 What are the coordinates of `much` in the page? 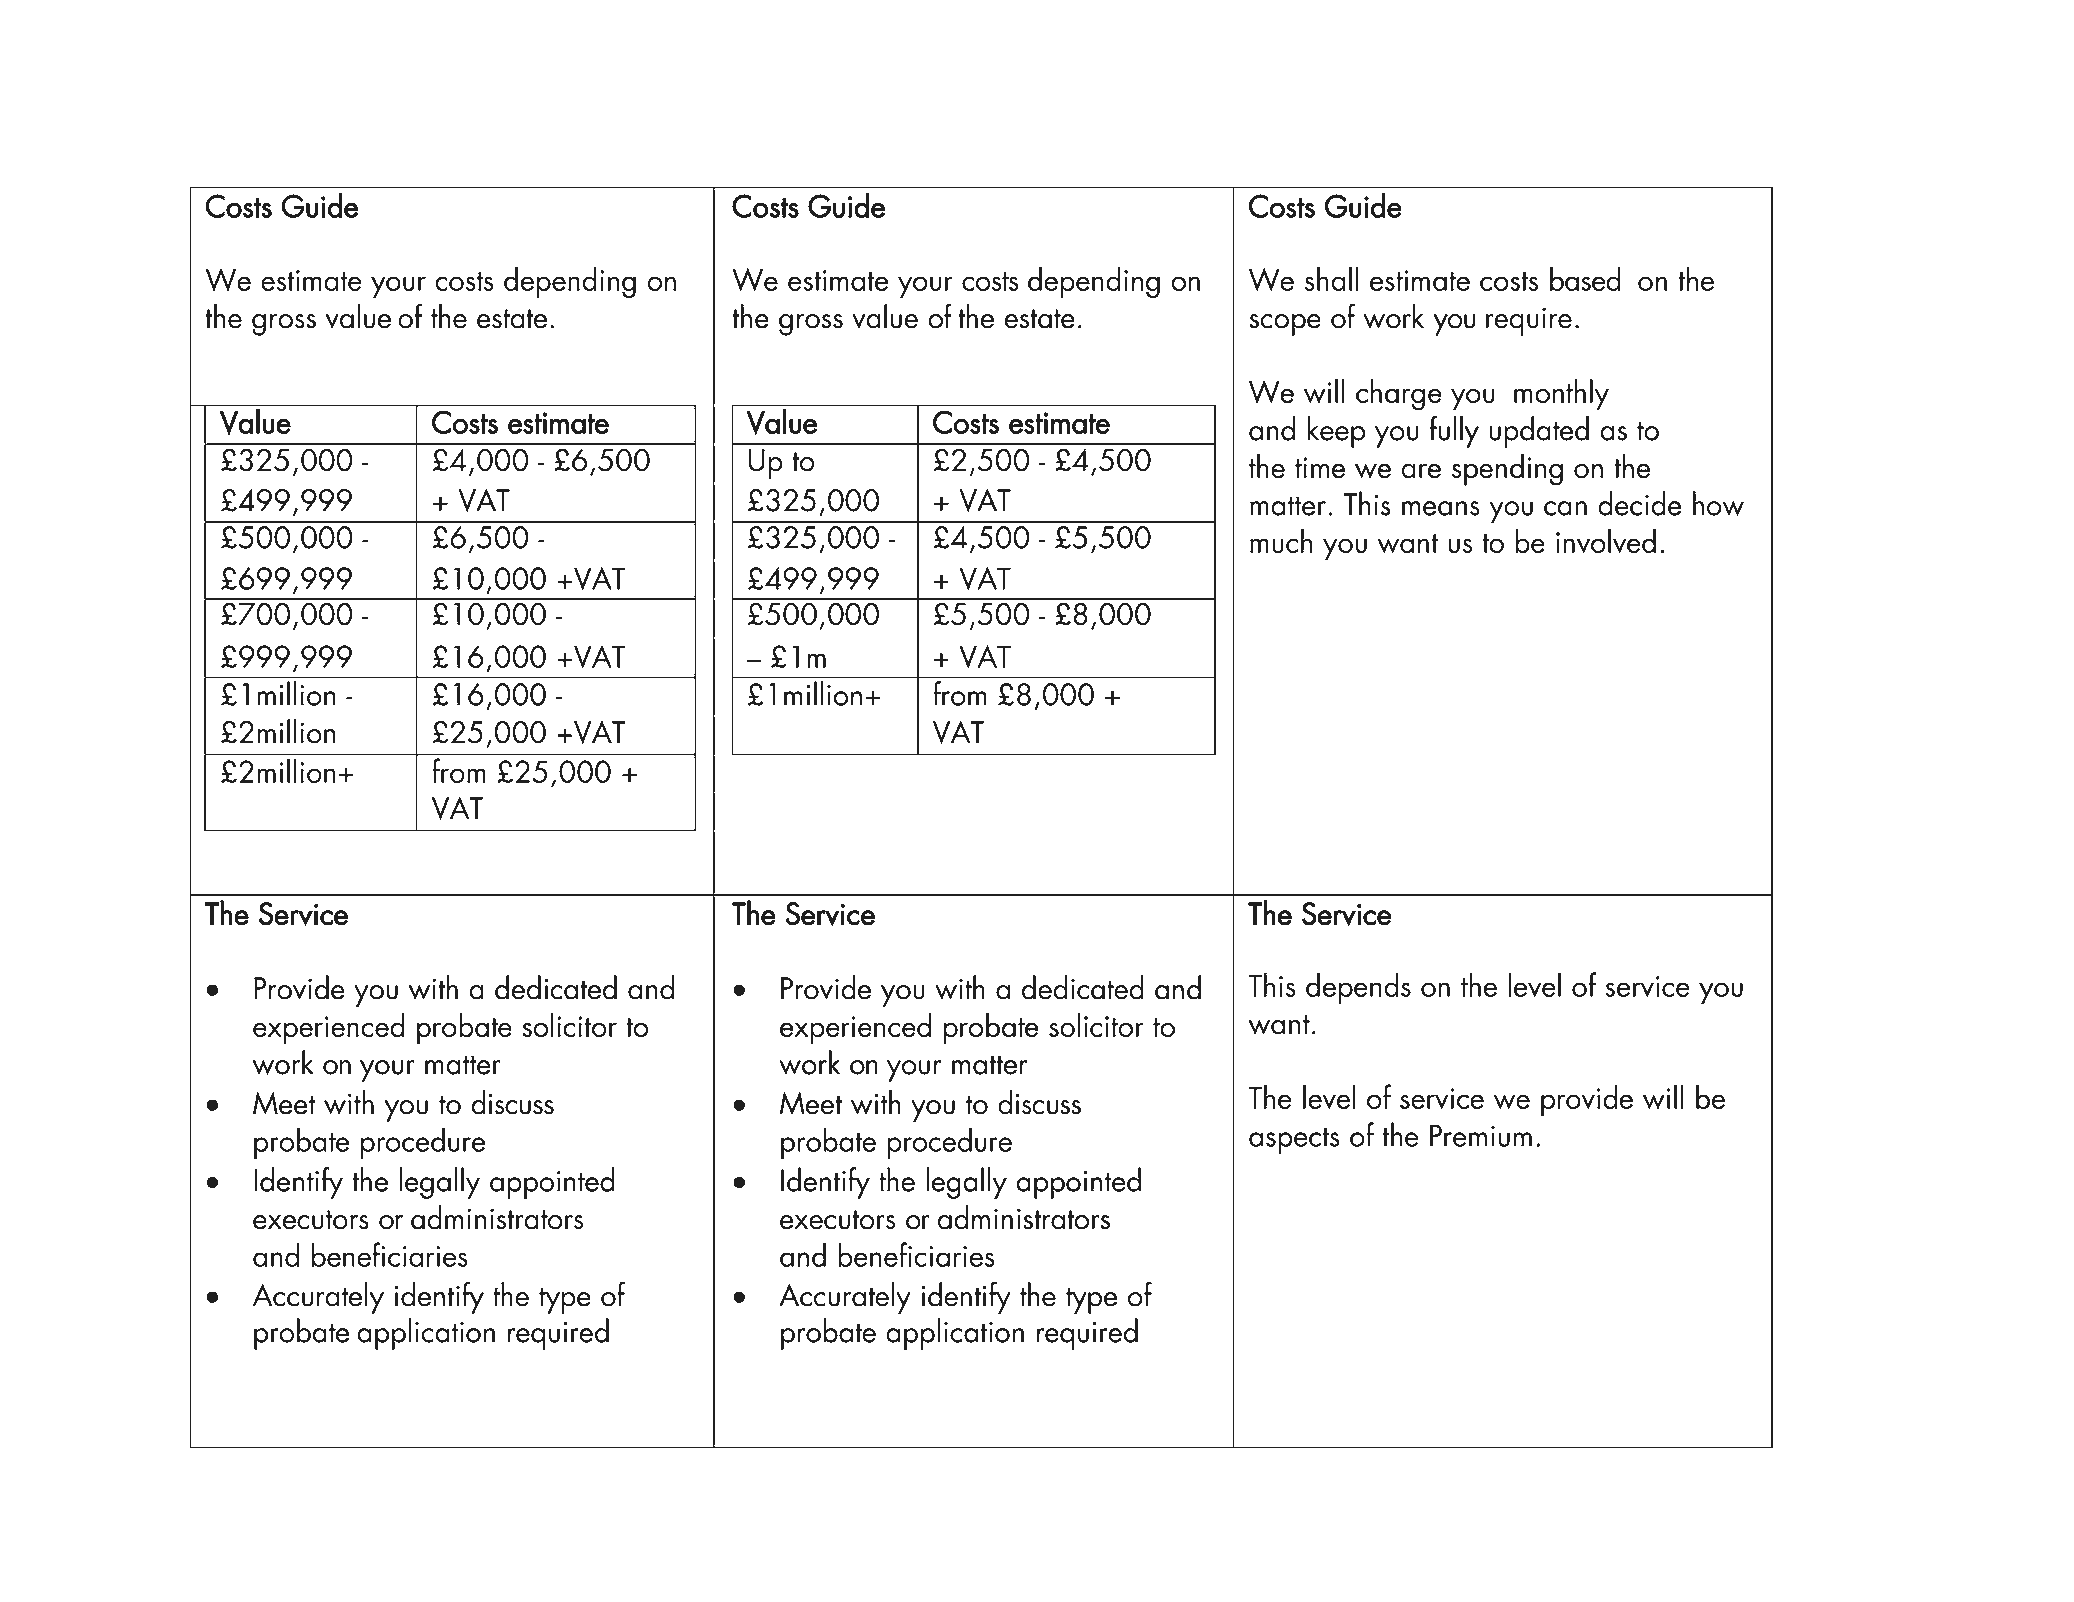 It's located at (1281, 540).
